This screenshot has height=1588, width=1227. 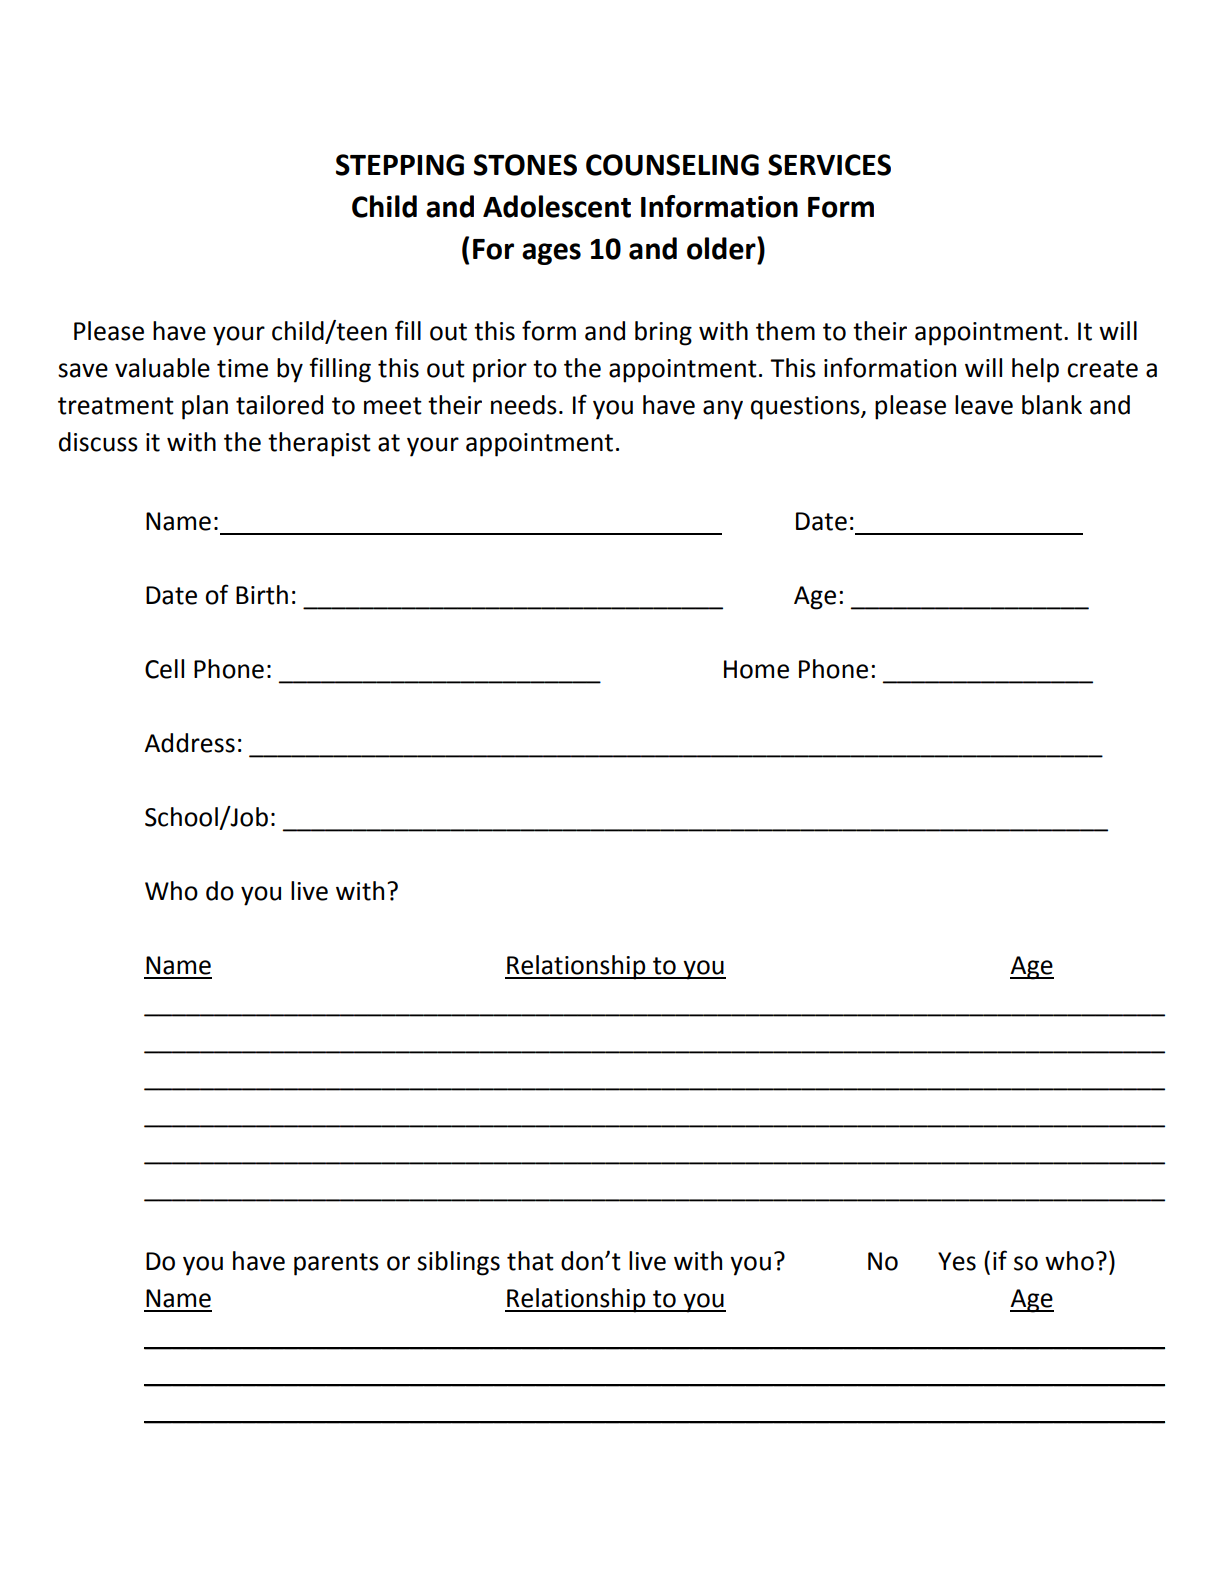 What do you see at coordinates (189, 743) in the screenshot?
I see `Address` at bounding box center [189, 743].
